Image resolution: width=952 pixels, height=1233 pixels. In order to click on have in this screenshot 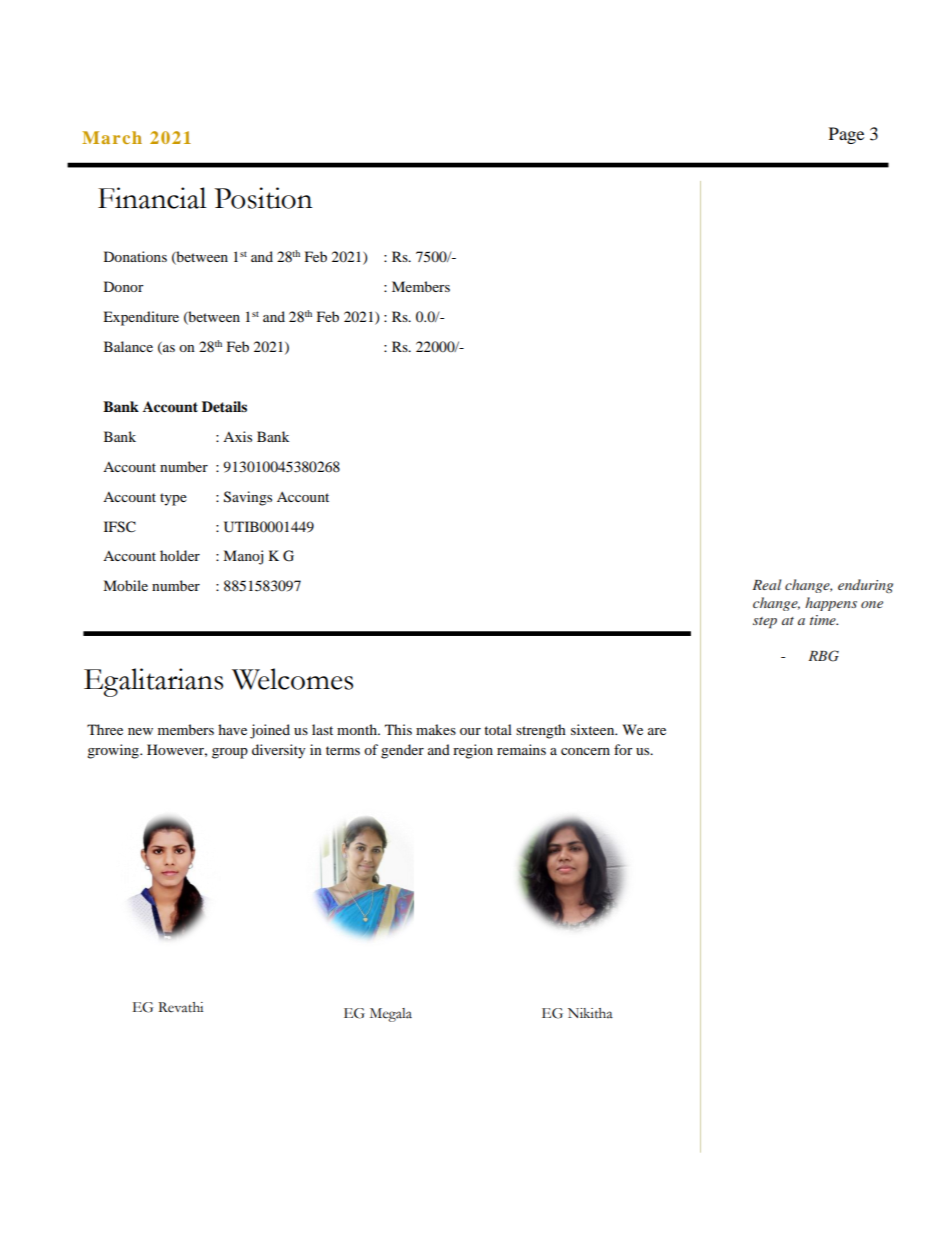, I will do `click(232, 729)`.
